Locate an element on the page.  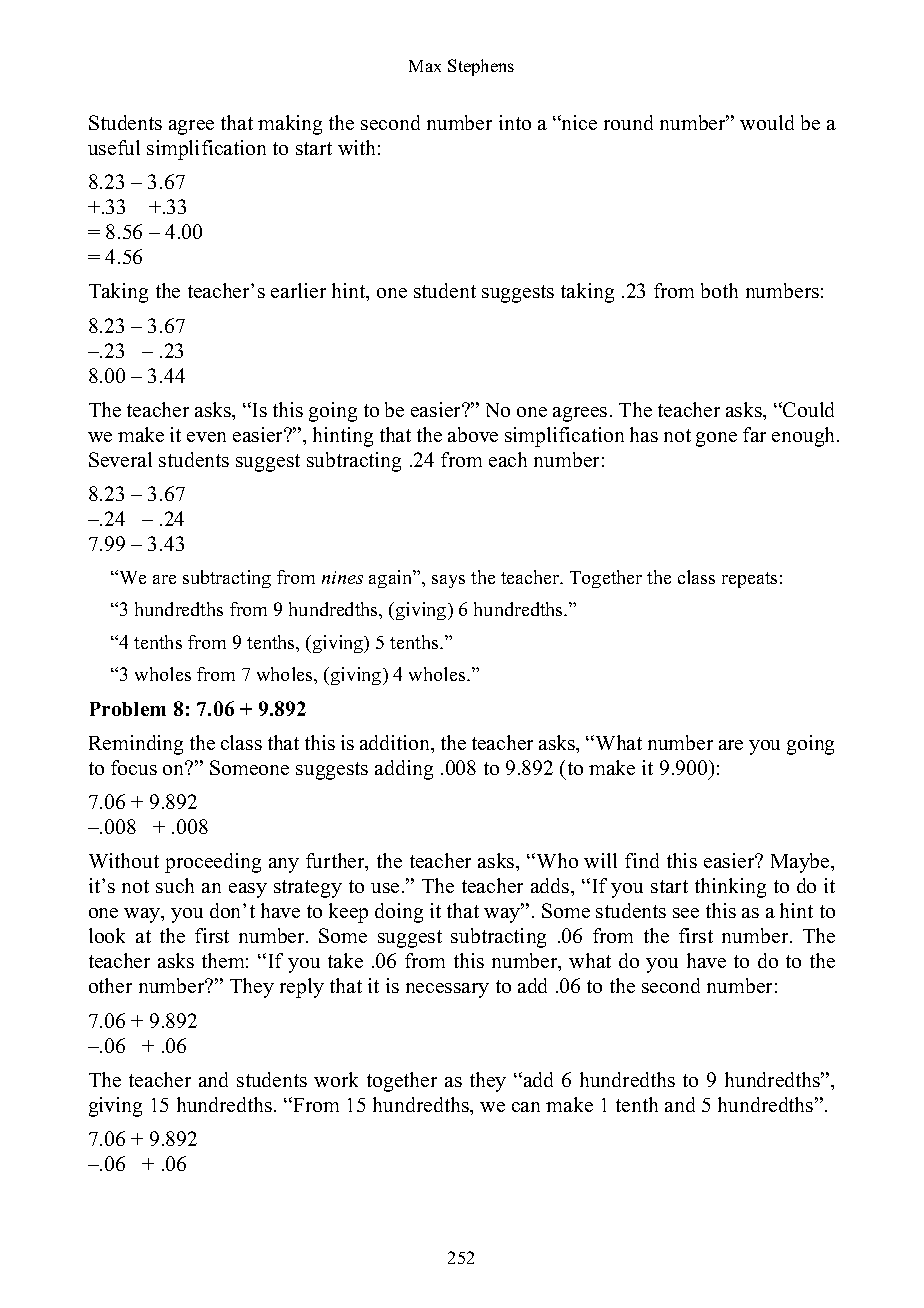
see is located at coordinates (686, 913).
